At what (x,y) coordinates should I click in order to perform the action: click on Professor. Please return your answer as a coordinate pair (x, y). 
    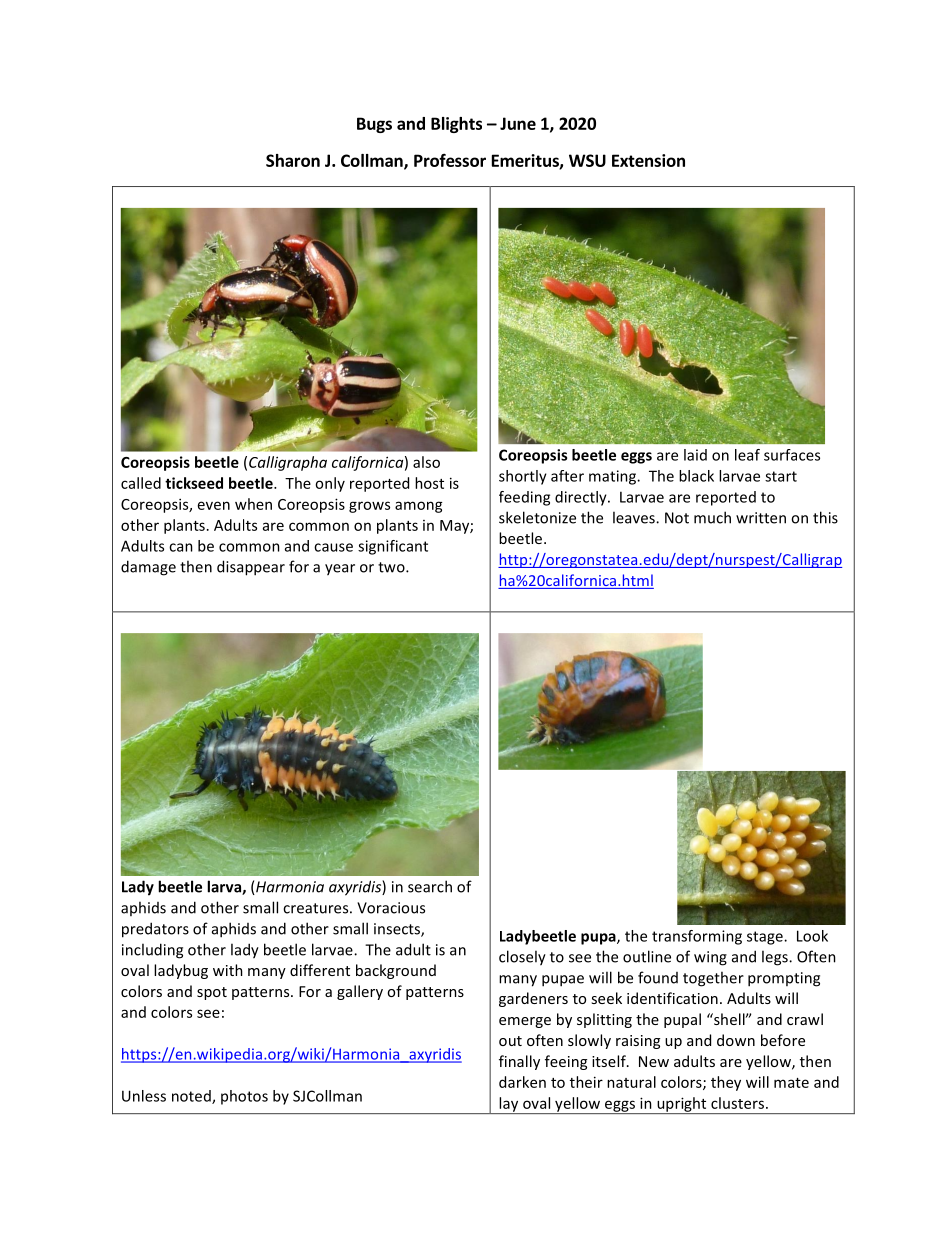
    Looking at the image, I should click on (450, 160).
